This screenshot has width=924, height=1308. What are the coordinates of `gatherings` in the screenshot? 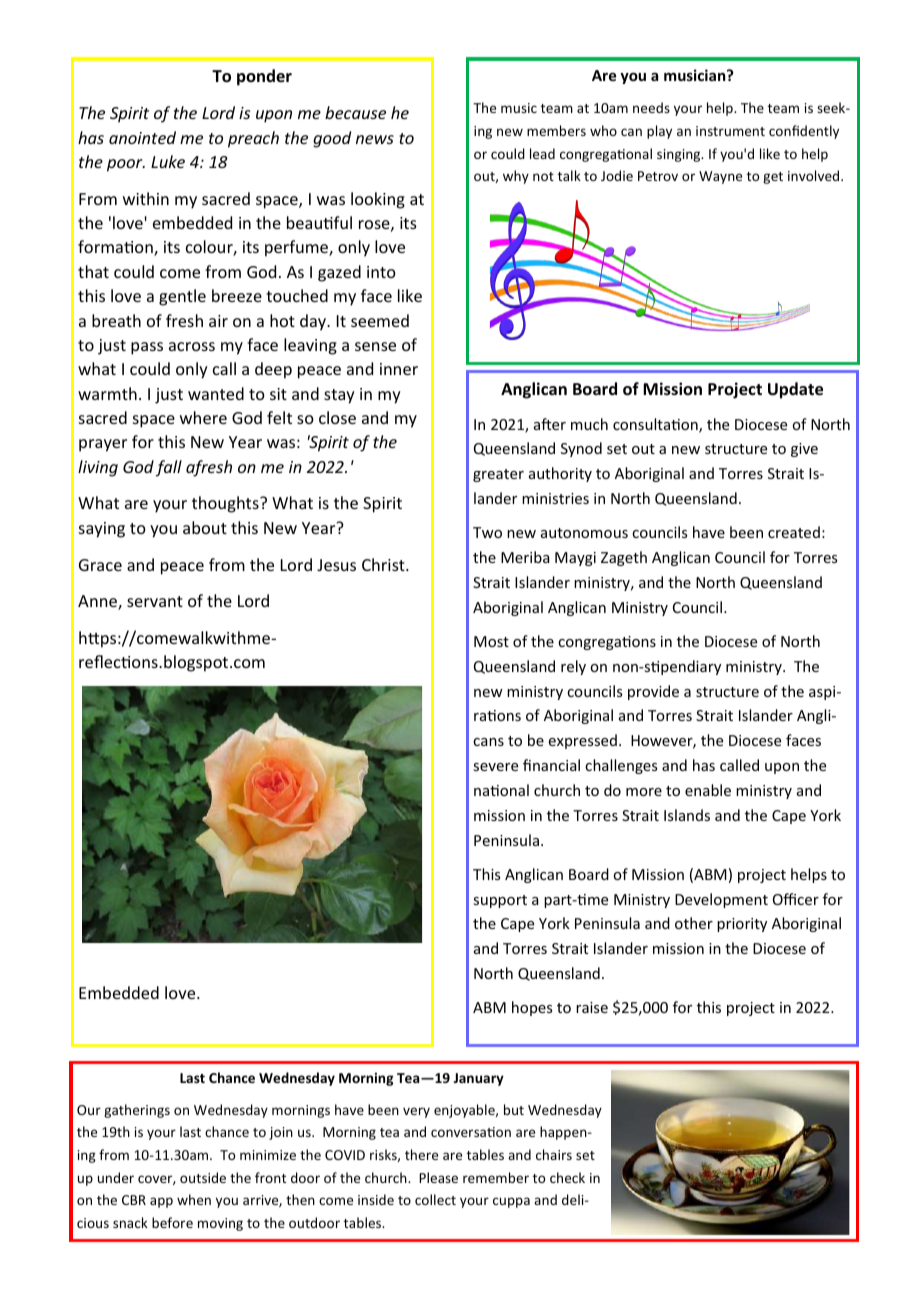 It's located at (137, 1111).
